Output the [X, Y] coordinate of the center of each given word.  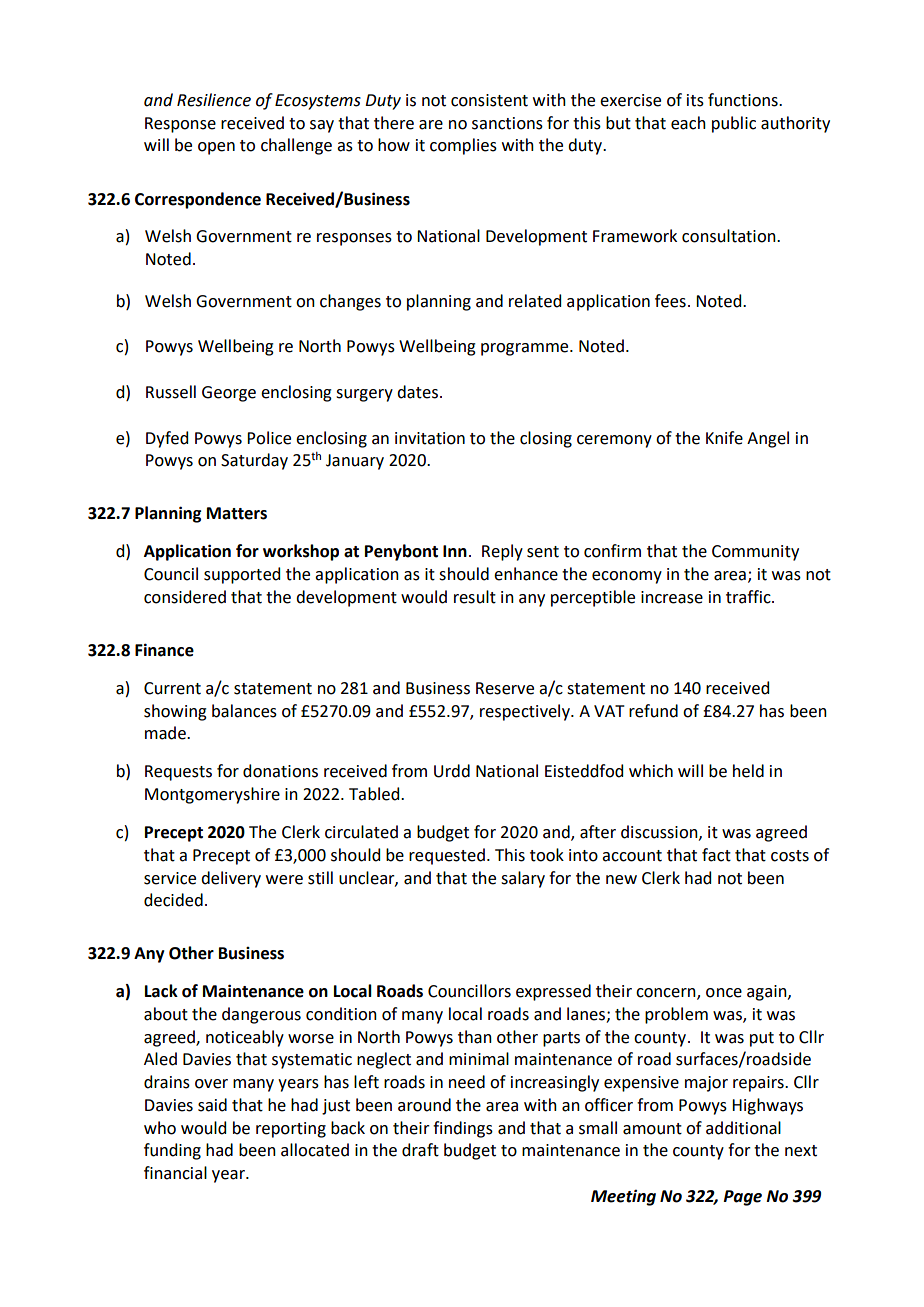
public [734, 124]
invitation [430, 438]
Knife [724, 438]
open [216, 148]
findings [463, 1129]
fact [716, 855]
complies [463, 146]
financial [175, 1173]
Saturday [254, 461]
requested [447, 856]
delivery [231, 879]
